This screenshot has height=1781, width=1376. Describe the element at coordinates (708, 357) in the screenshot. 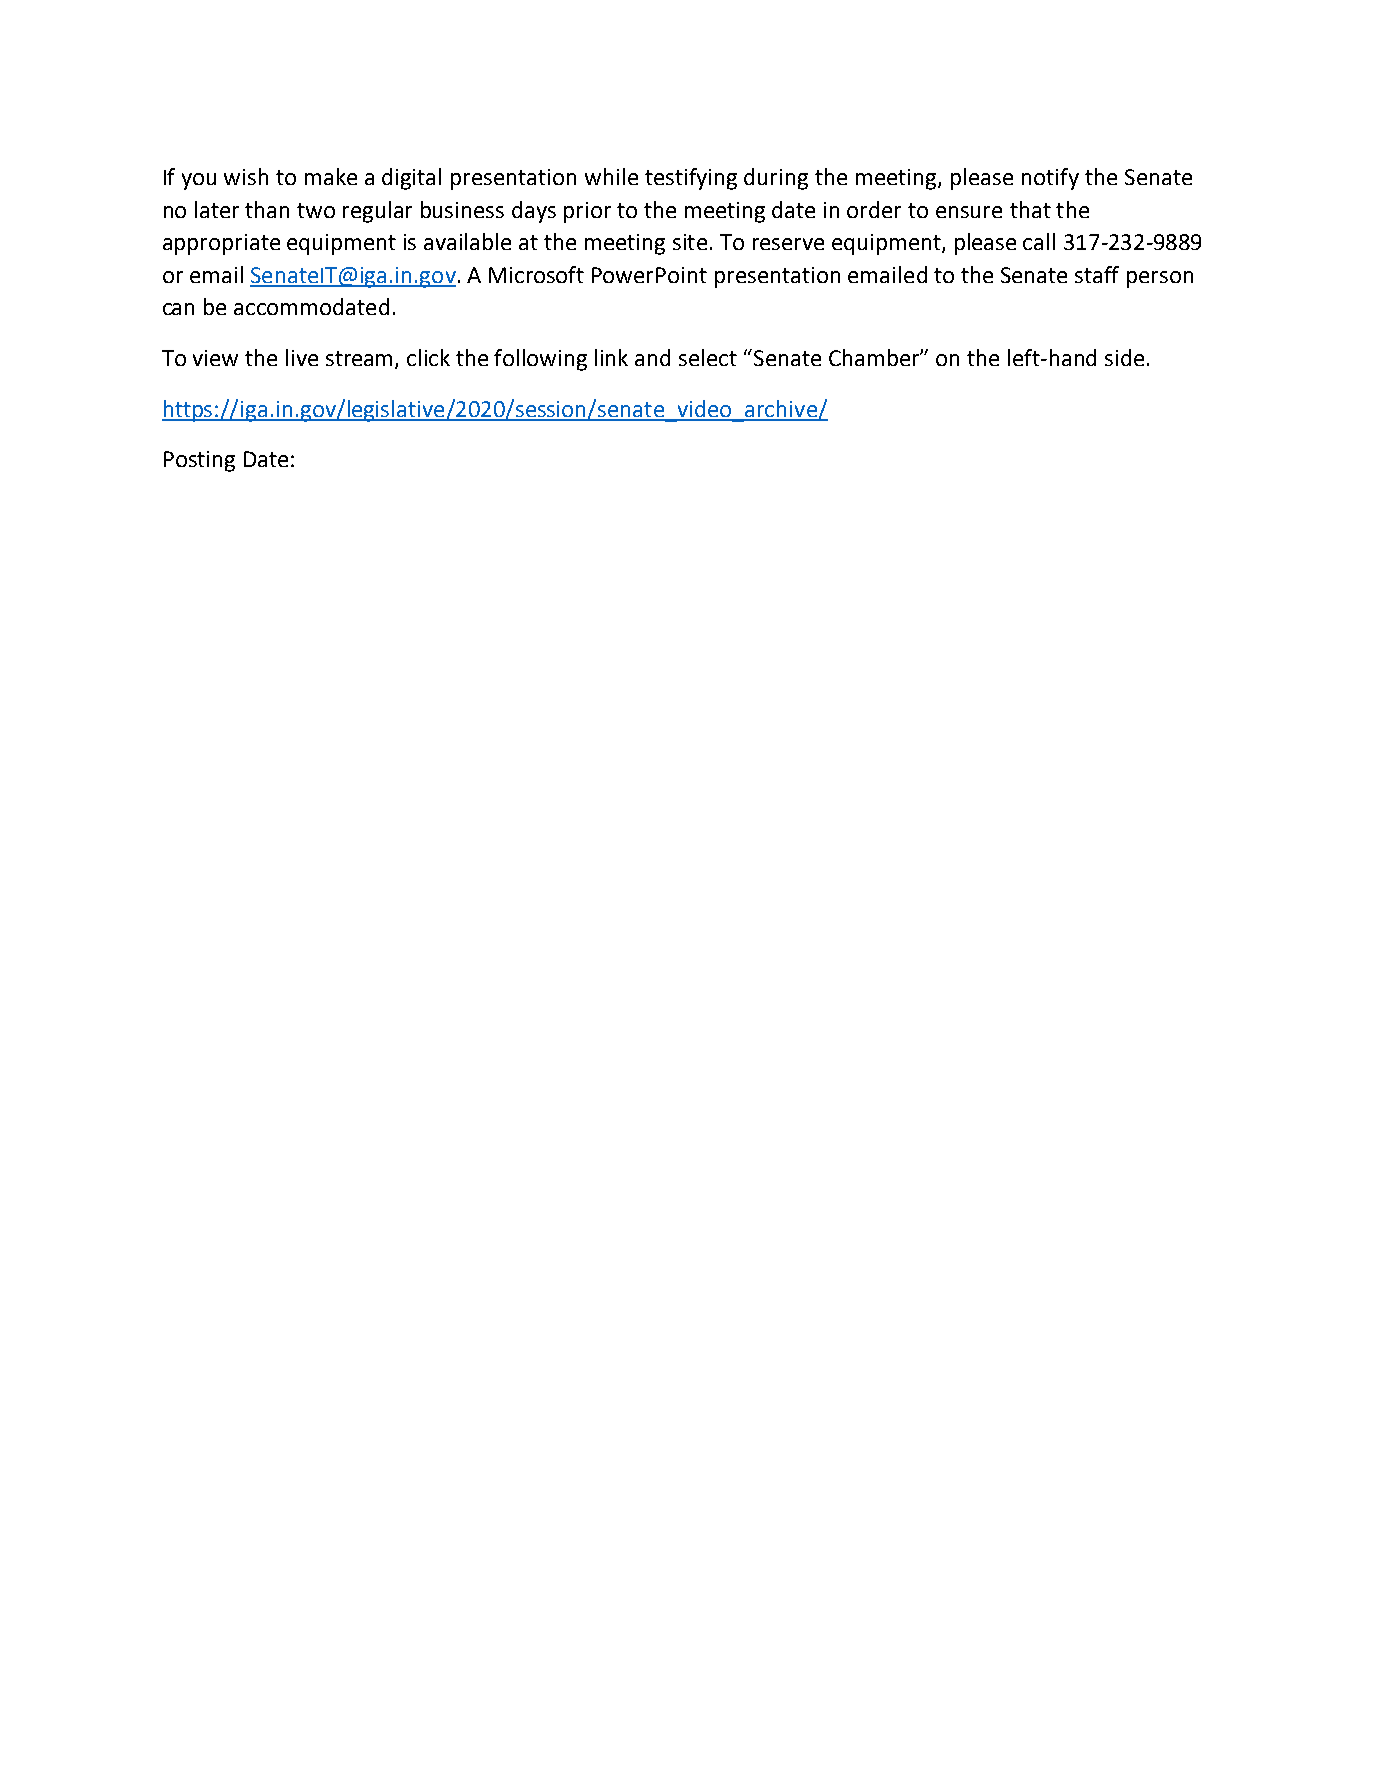

I see `select` at that location.
